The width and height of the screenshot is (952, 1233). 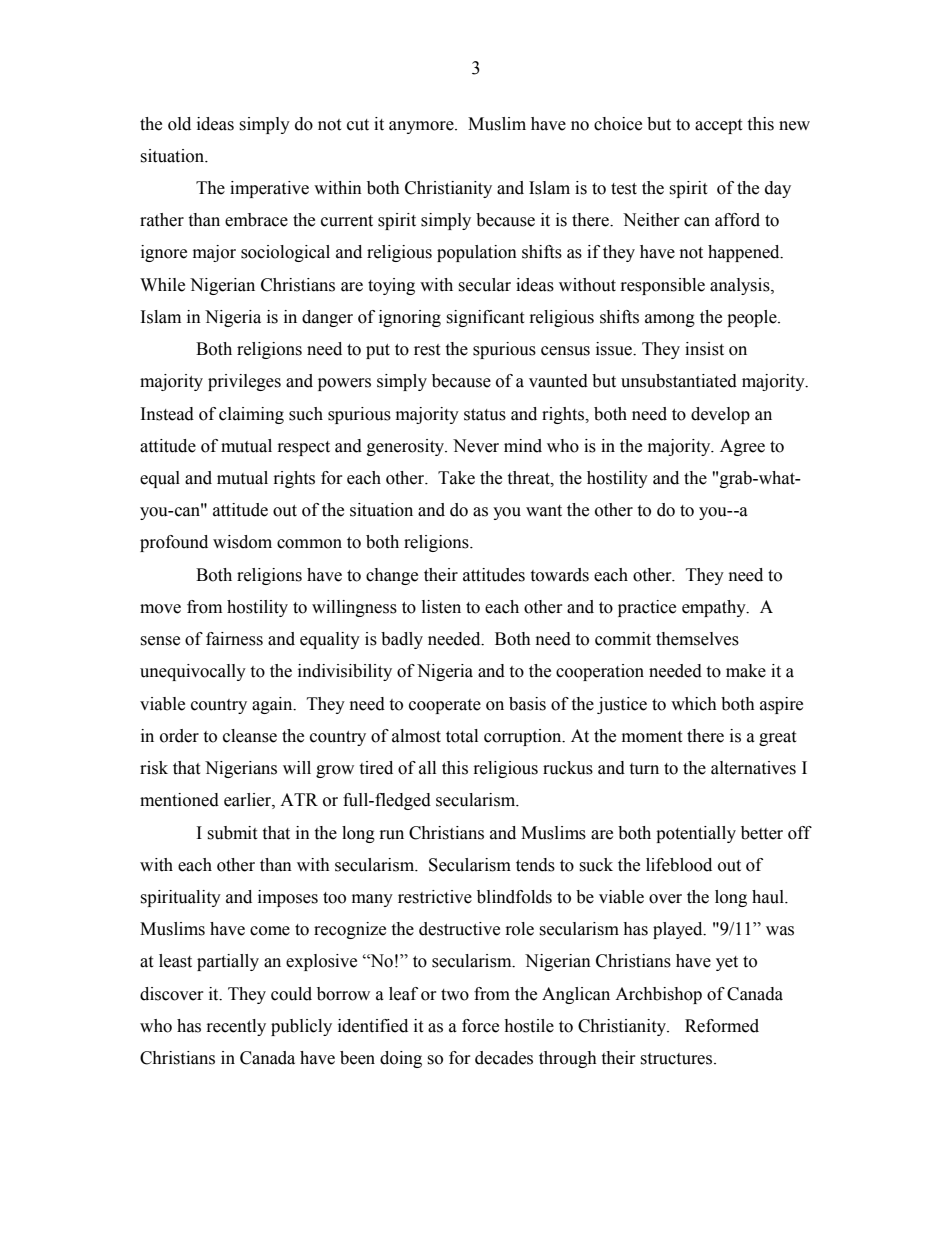 I want to click on recently, so click(x=236, y=1027).
